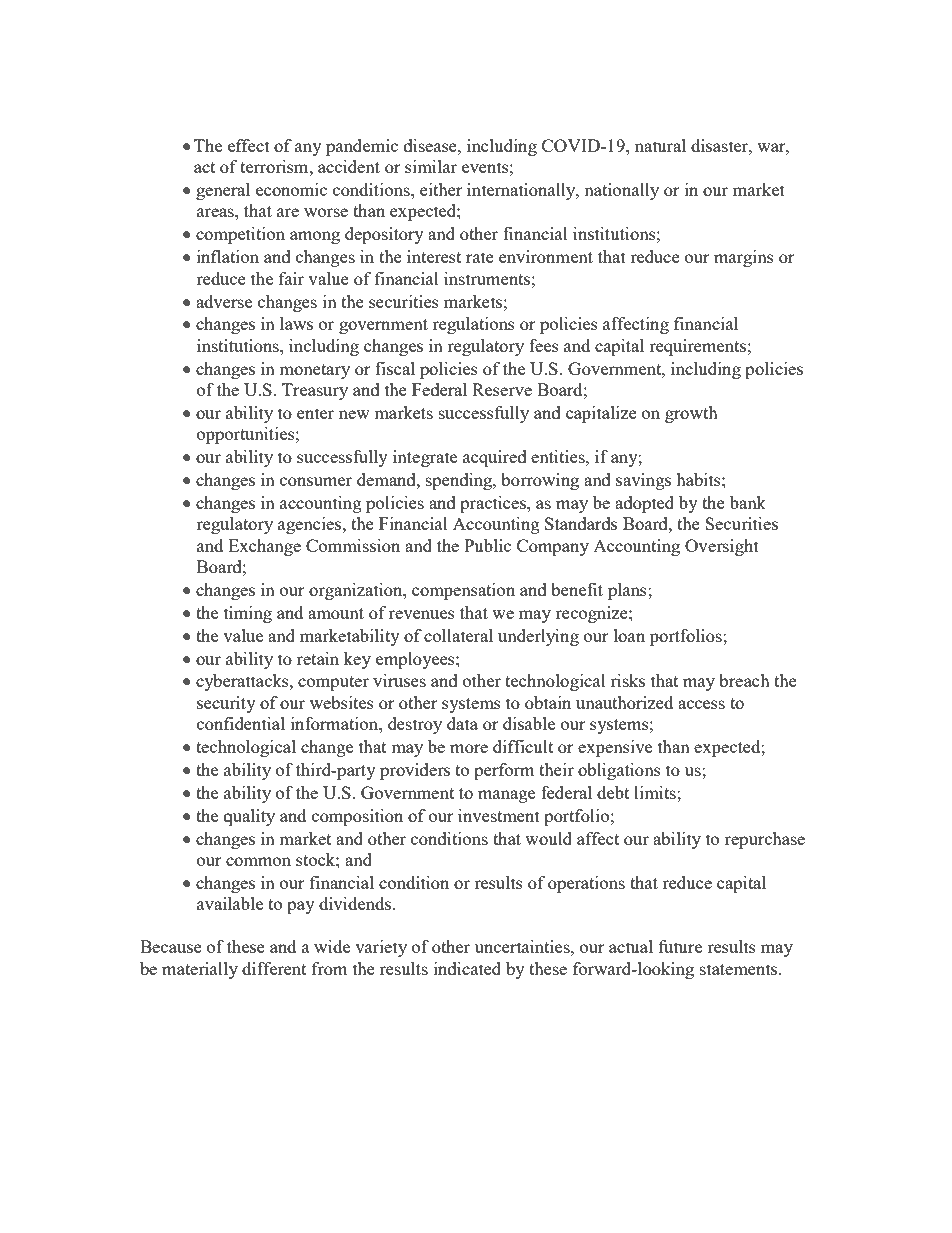 Image resolution: width=952 pixels, height=1233 pixels. I want to click on general, so click(223, 191).
